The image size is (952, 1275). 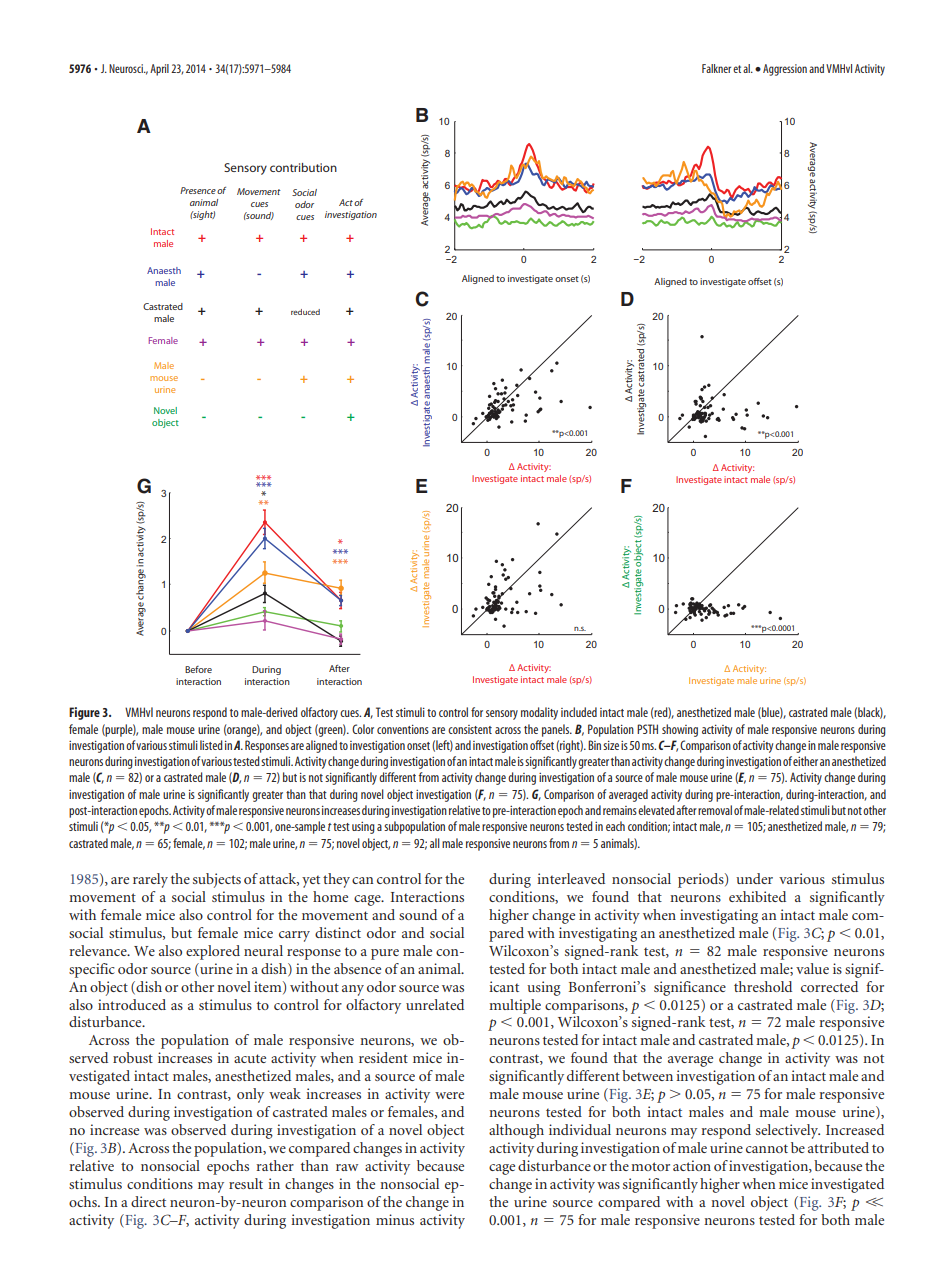 What do you see at coordinates (805, 761) in the image?
I see `either` at bounding box center [805, 761].
